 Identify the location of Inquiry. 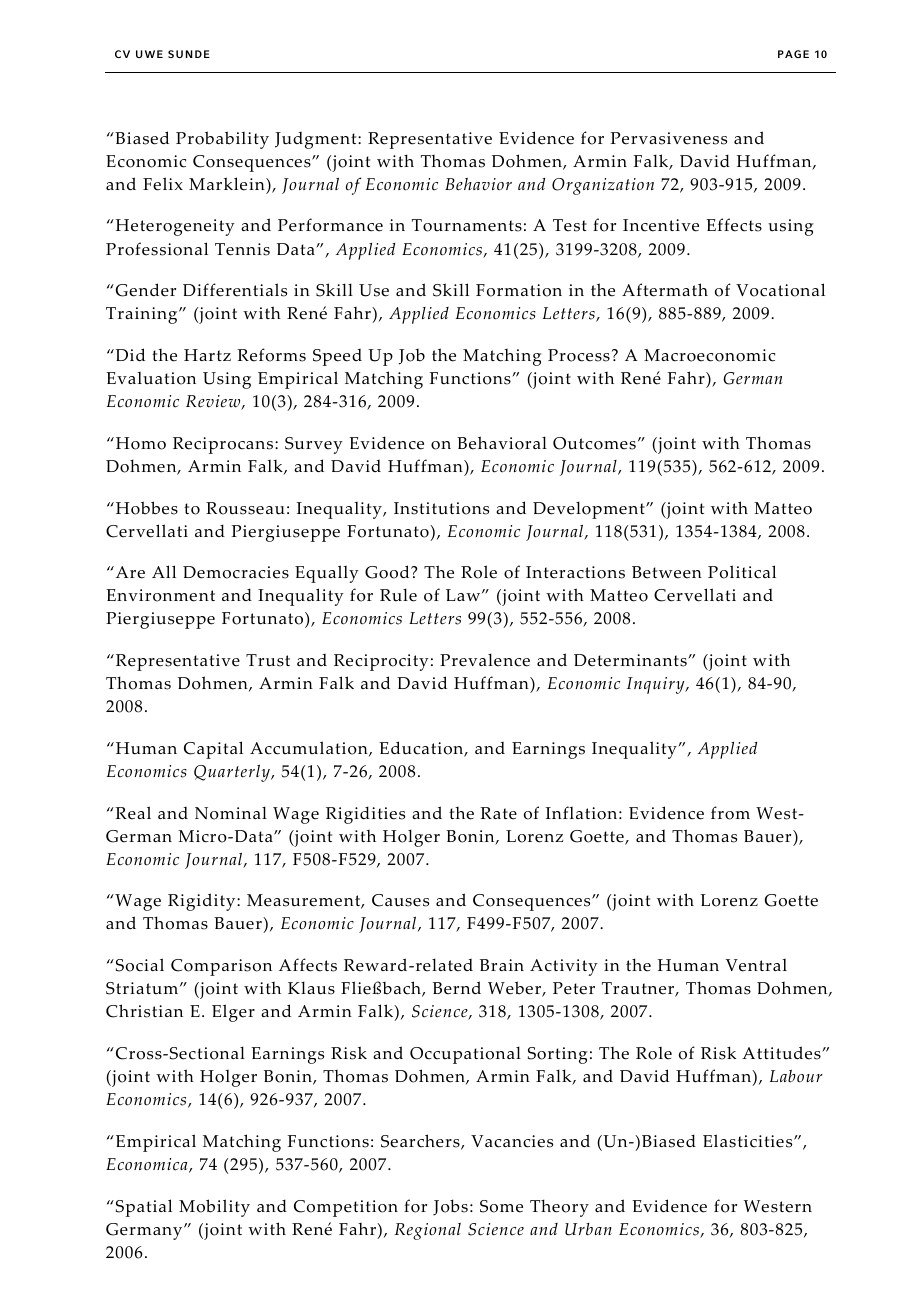
(657, 685).
